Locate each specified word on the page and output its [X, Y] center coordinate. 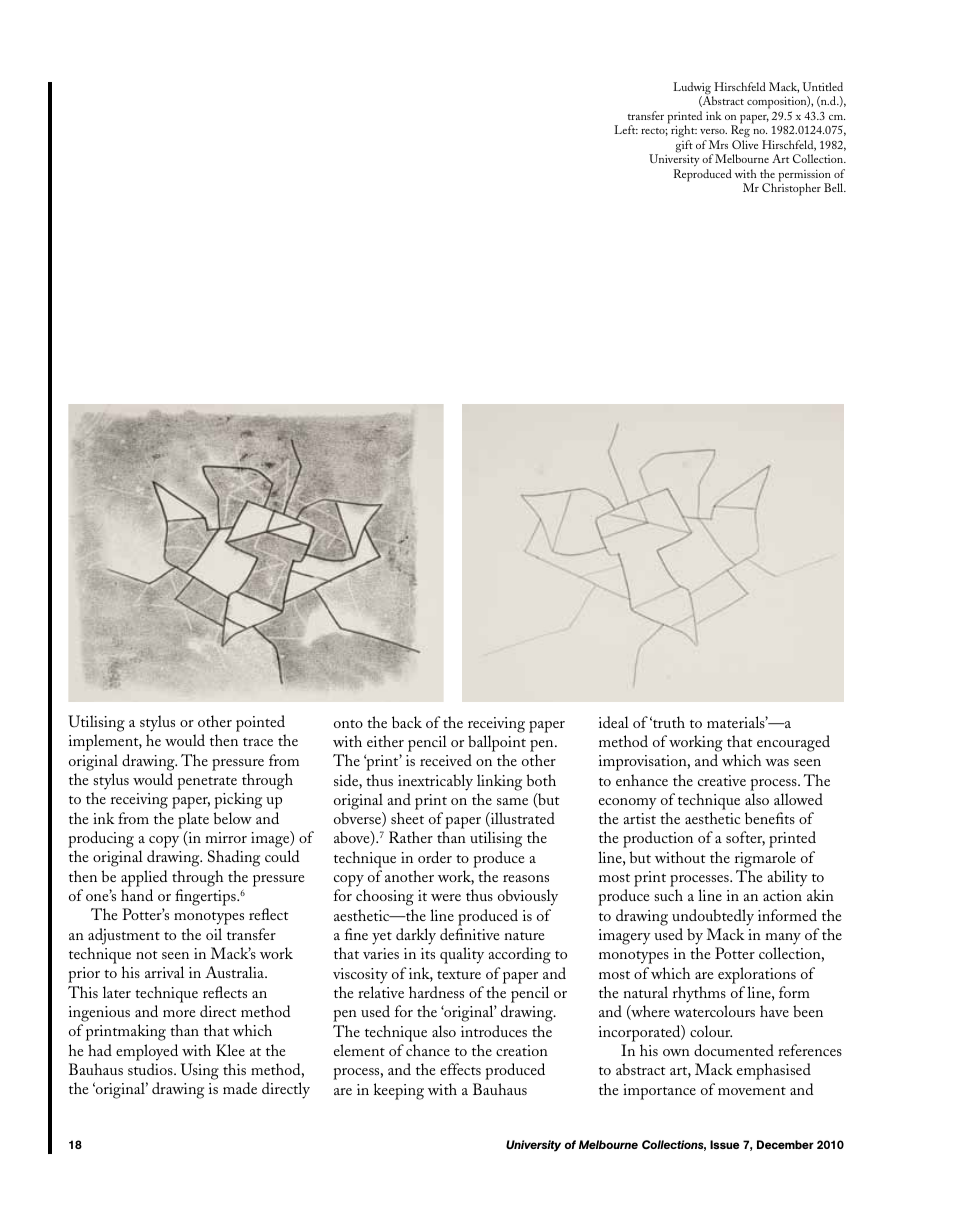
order [435, 857]
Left [626, 129]
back [407, 722]
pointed [261, 725]
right [684, 133]
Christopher [791, 189]
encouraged [793, 743]
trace [258, 742]
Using [200, 1071]
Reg [740, 133]
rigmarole [765, 859]
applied [144, 878]
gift [684, 146]
